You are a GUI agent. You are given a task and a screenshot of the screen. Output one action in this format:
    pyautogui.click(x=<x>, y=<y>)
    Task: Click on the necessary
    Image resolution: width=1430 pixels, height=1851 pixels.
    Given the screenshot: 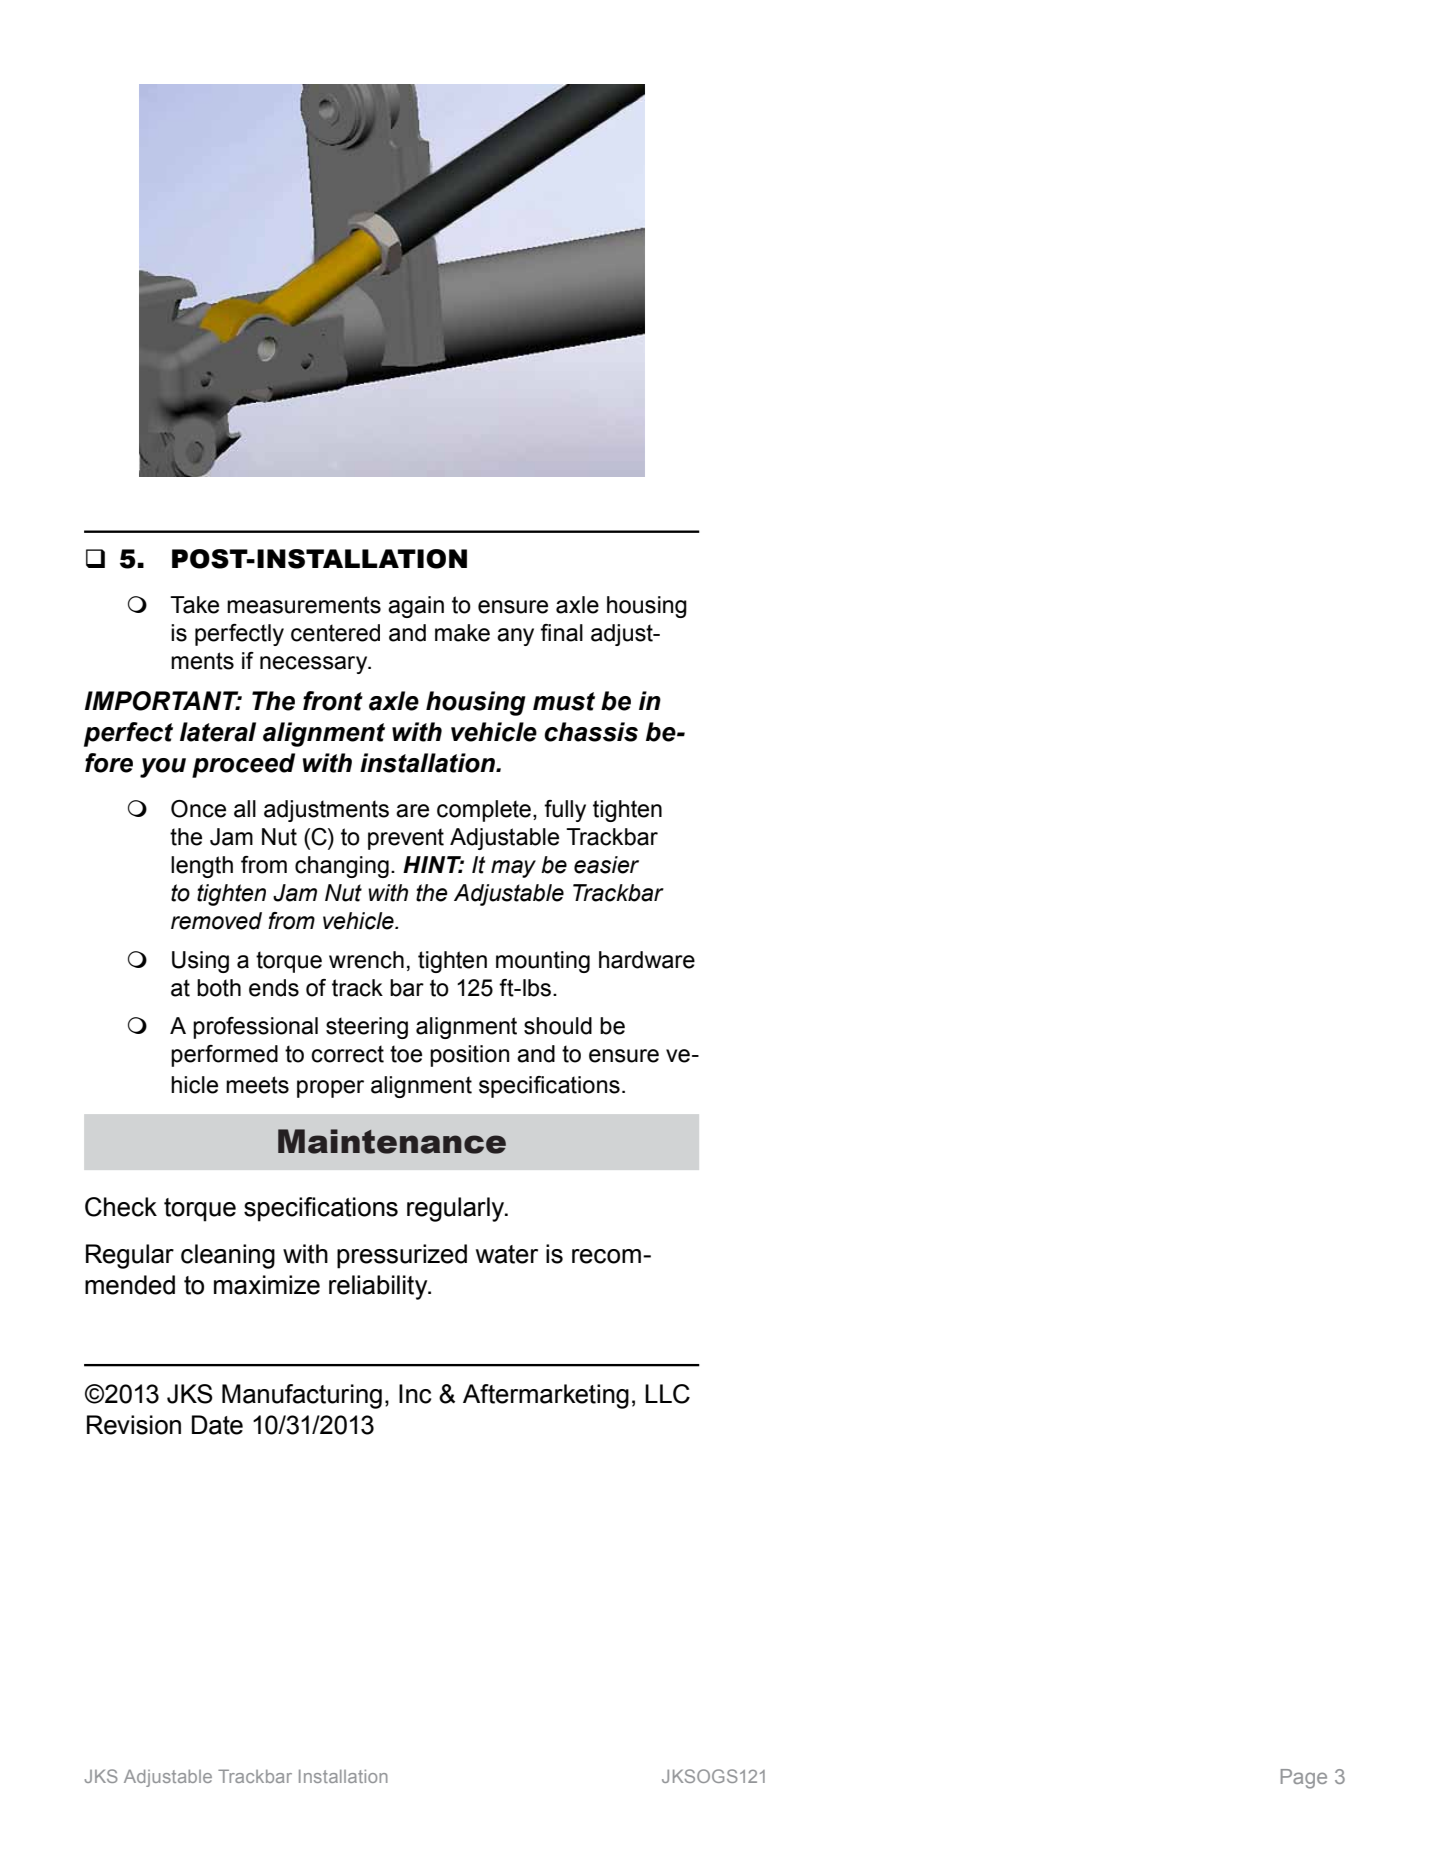 What is the action you would take?
    pyautogui.click(x=315, y=665)
